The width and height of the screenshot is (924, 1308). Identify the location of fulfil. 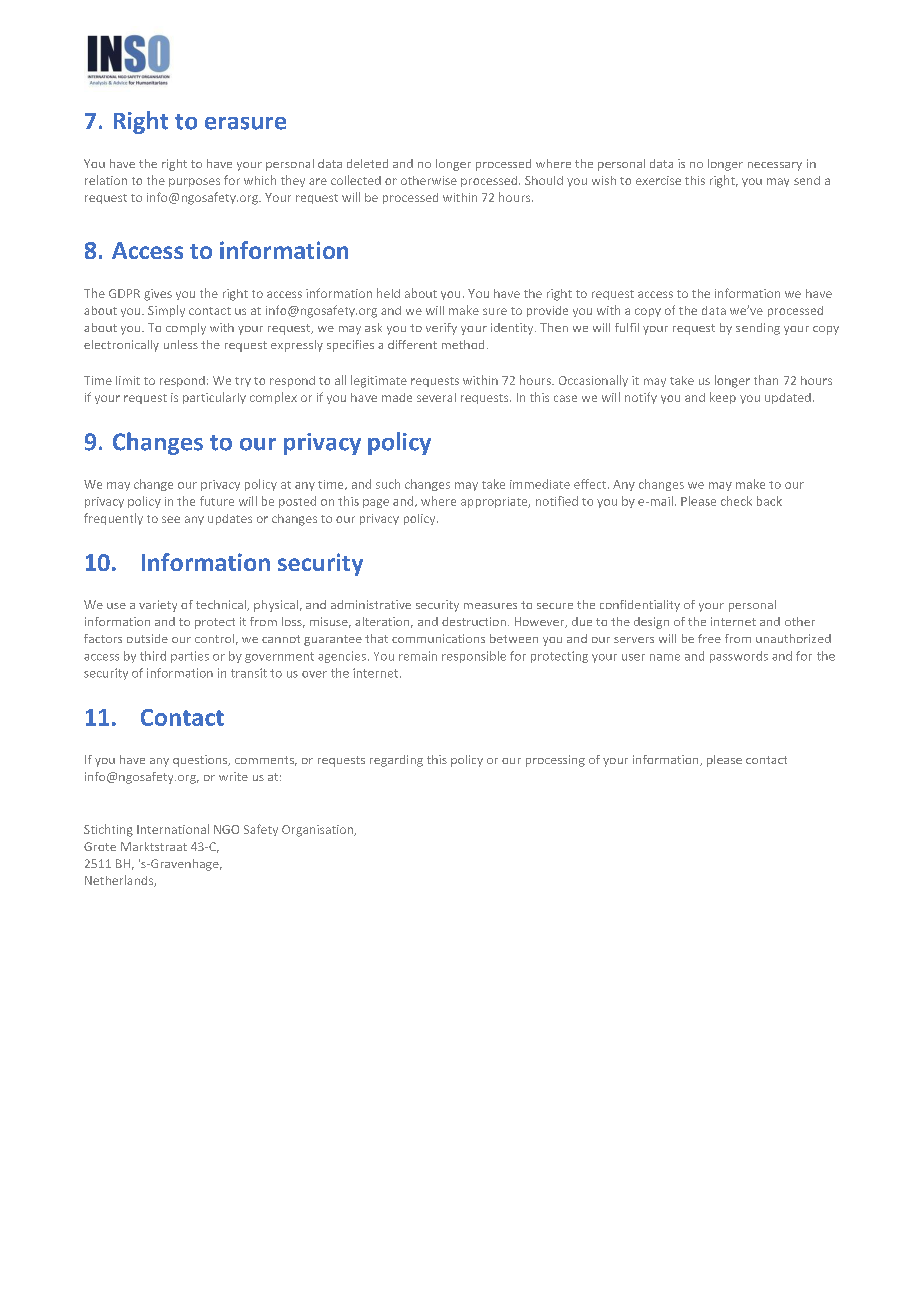
(627, 327).
